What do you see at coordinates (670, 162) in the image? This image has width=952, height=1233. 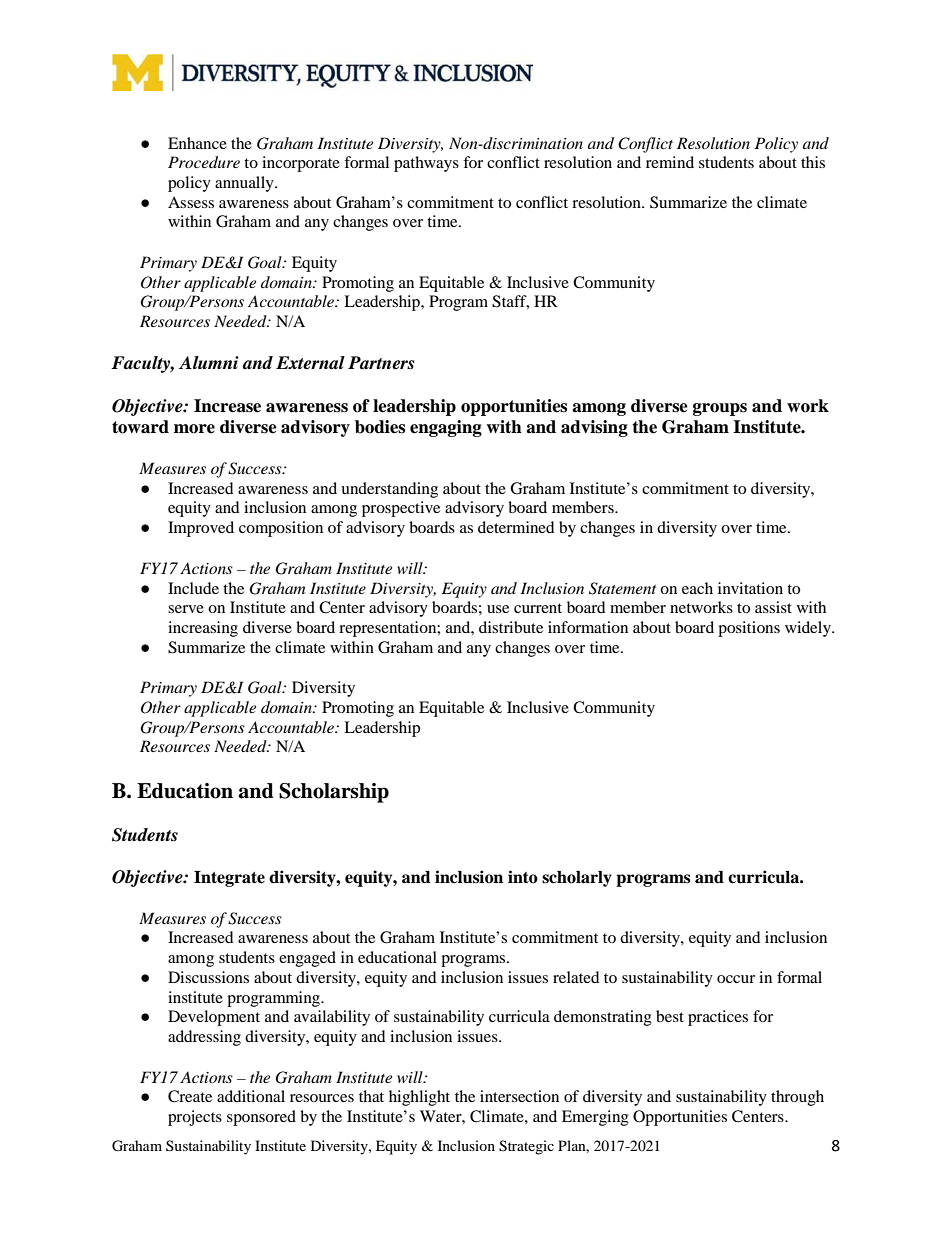 I see `remind` at bounding box center [670, 162].
